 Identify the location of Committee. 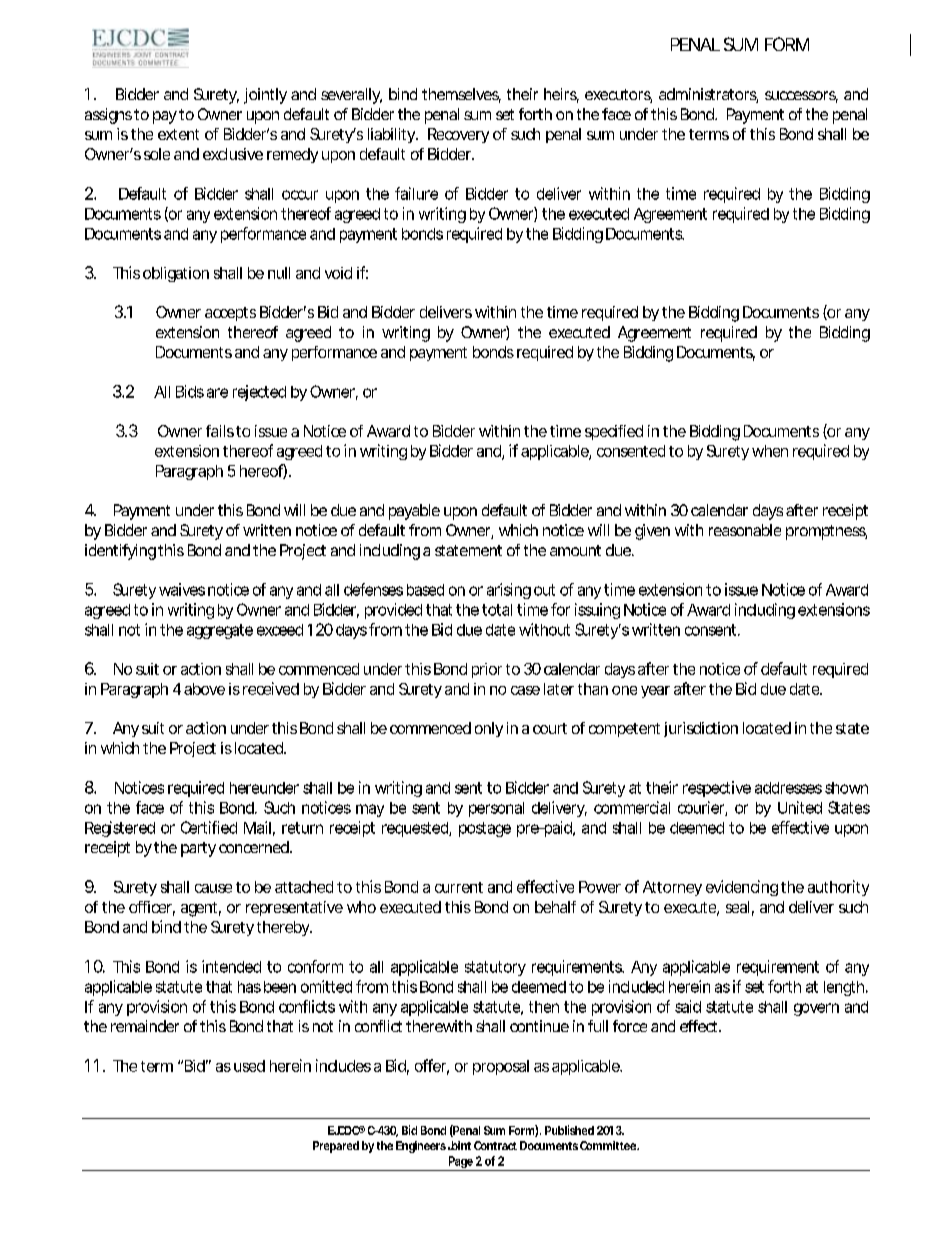
(609, 1145).
